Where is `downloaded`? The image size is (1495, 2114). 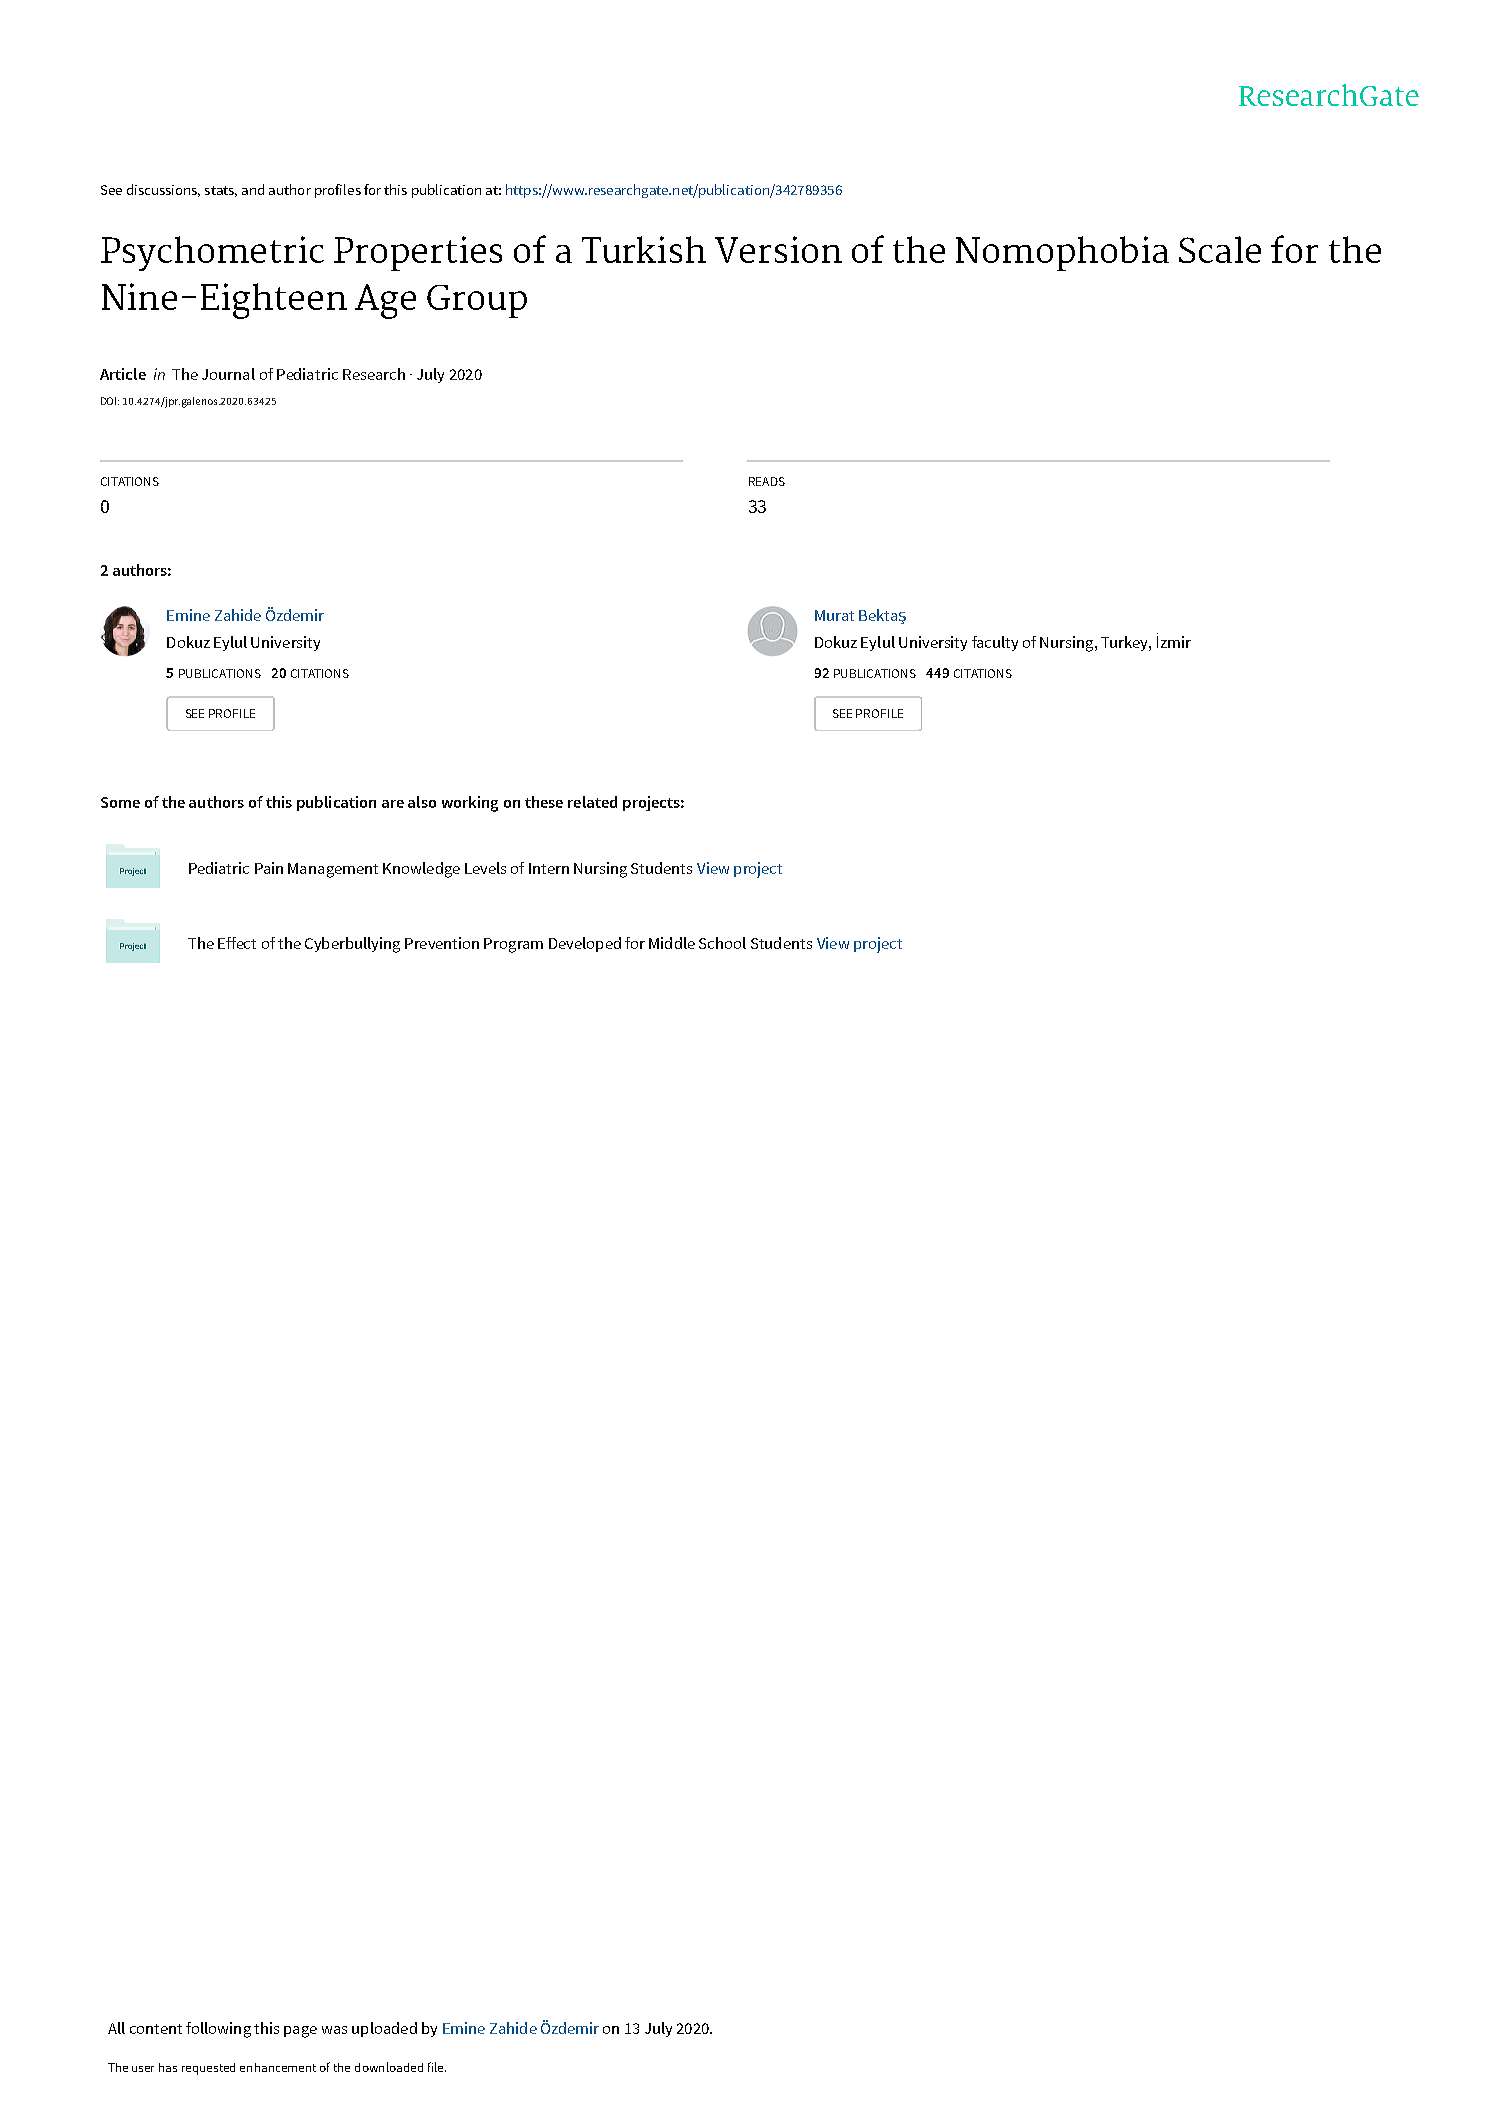
downloaded is located at coordinates (389, 2067).
